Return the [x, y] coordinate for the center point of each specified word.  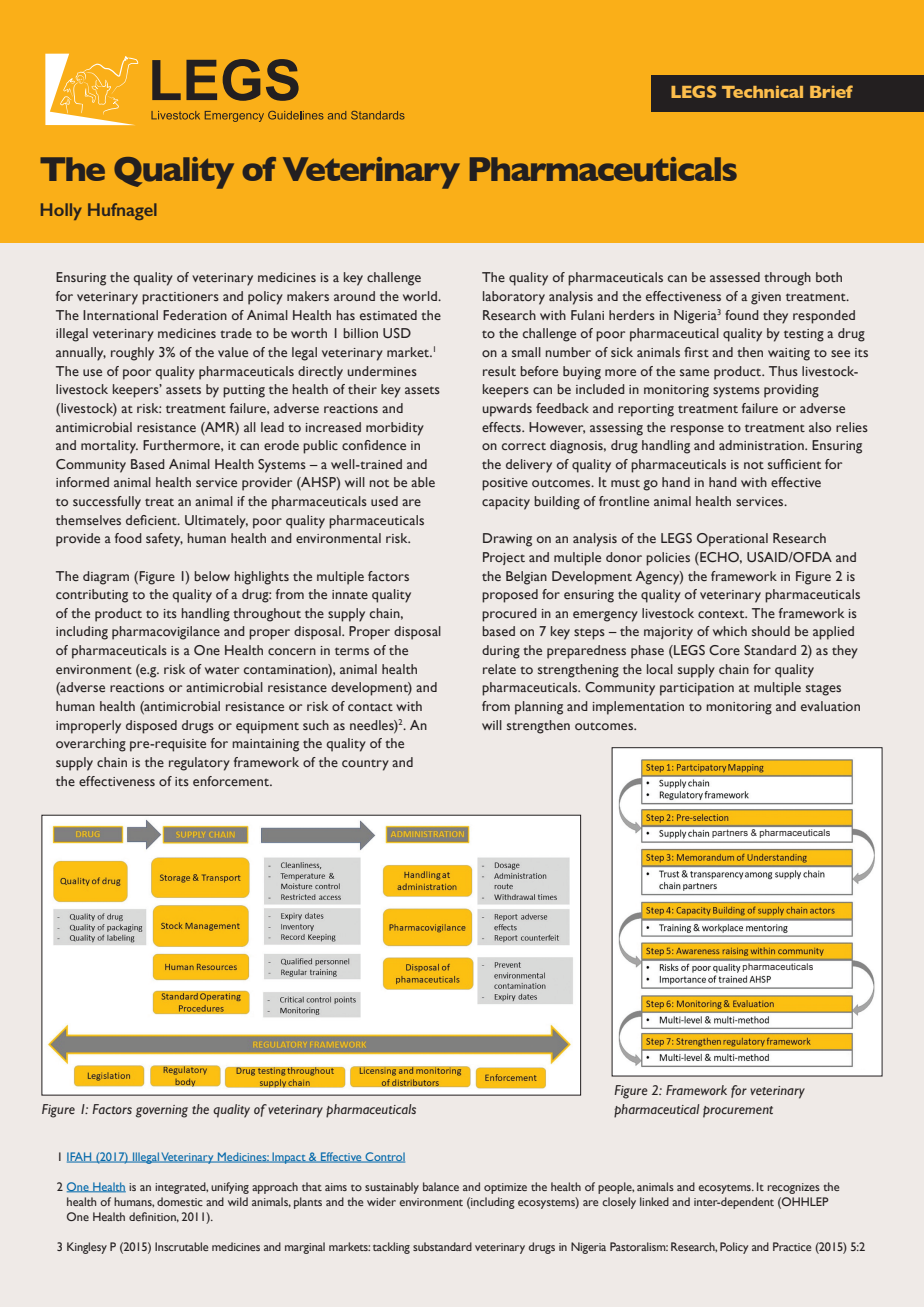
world [421, 296]
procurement [738, 1112]
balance [441, 1186]
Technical [762, 91]
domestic [180, 1201]
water [222, 670]
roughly [132, 354]
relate [499, 669]
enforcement [232, 781]
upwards [507, 410]
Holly [61, 211]
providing [791, 391]
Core [724, 650]
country [365, 765]
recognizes [793, 1188]
